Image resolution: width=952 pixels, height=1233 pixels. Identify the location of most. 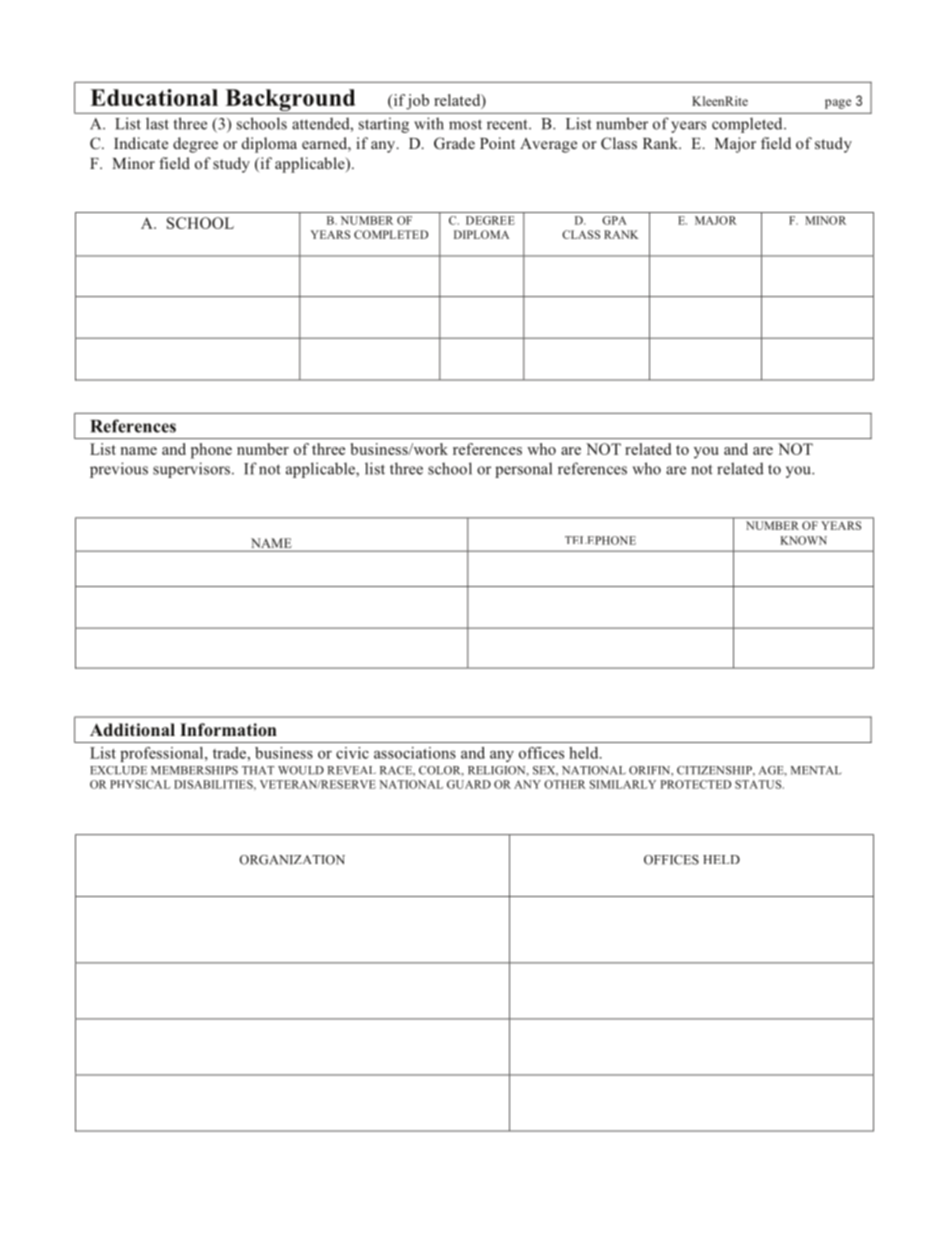
(465, 125).
